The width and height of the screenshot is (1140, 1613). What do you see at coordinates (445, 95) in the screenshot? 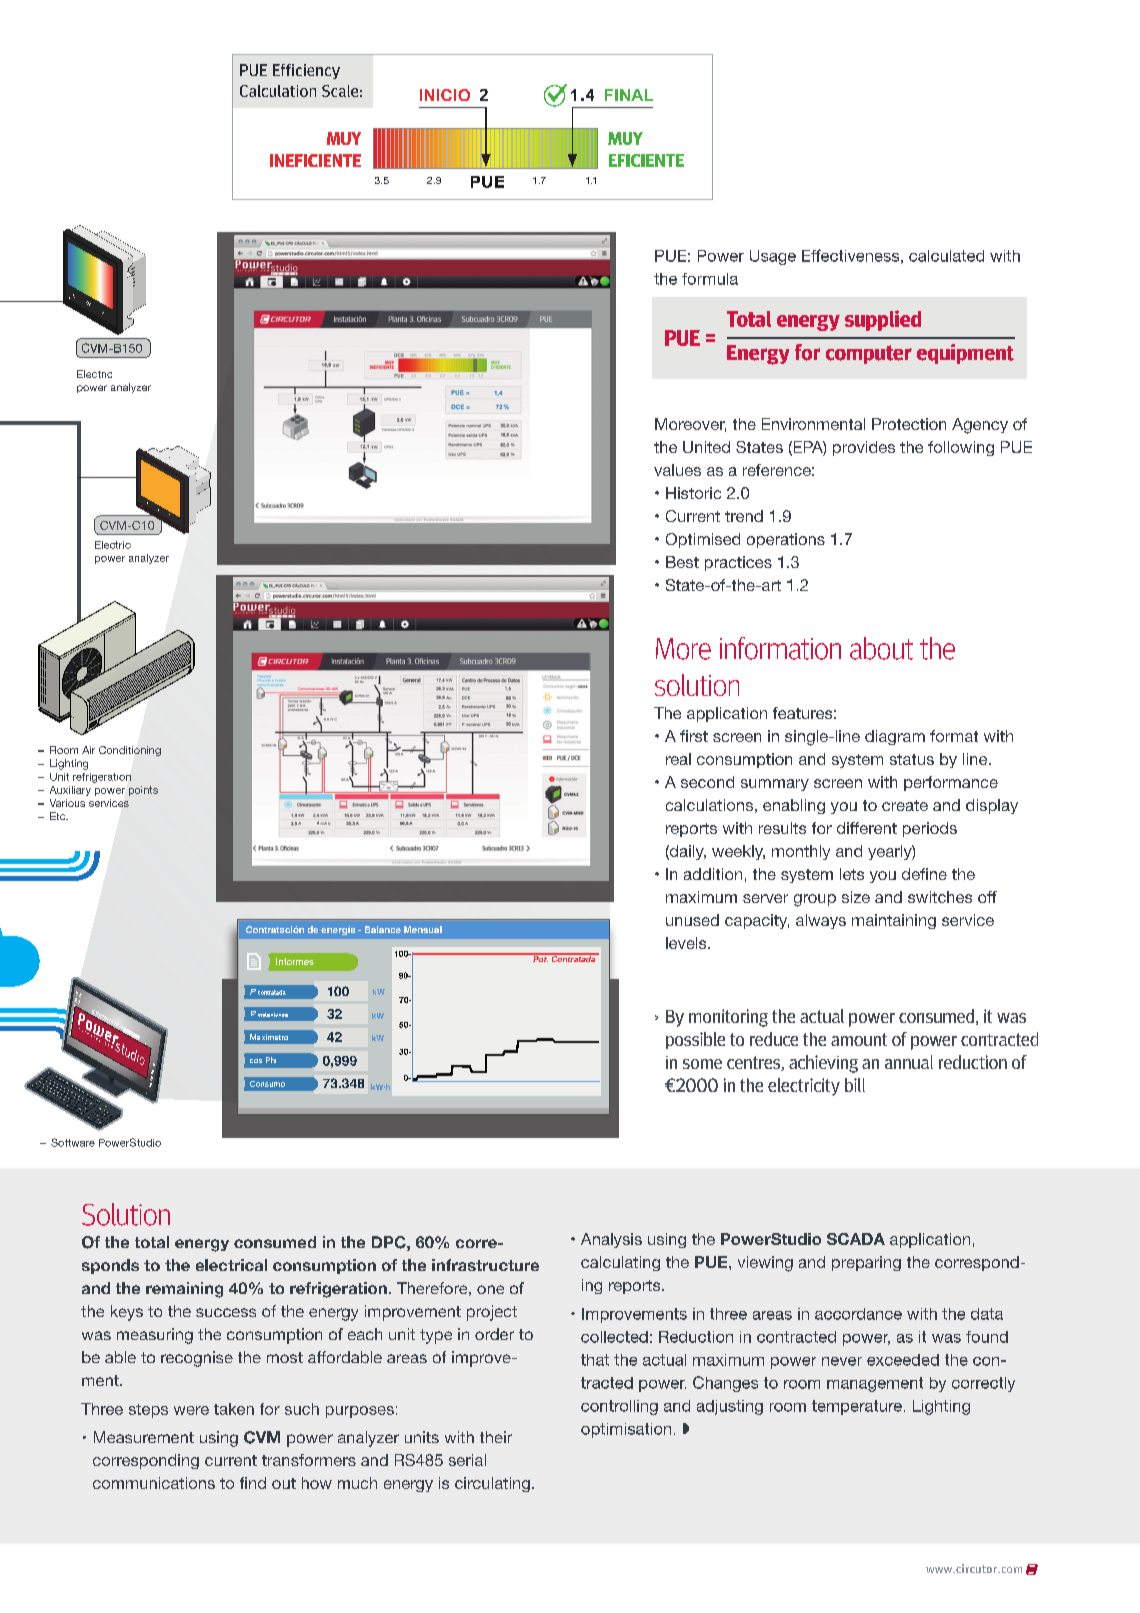
I see `INICIO` at bounding box center [445, 95].
